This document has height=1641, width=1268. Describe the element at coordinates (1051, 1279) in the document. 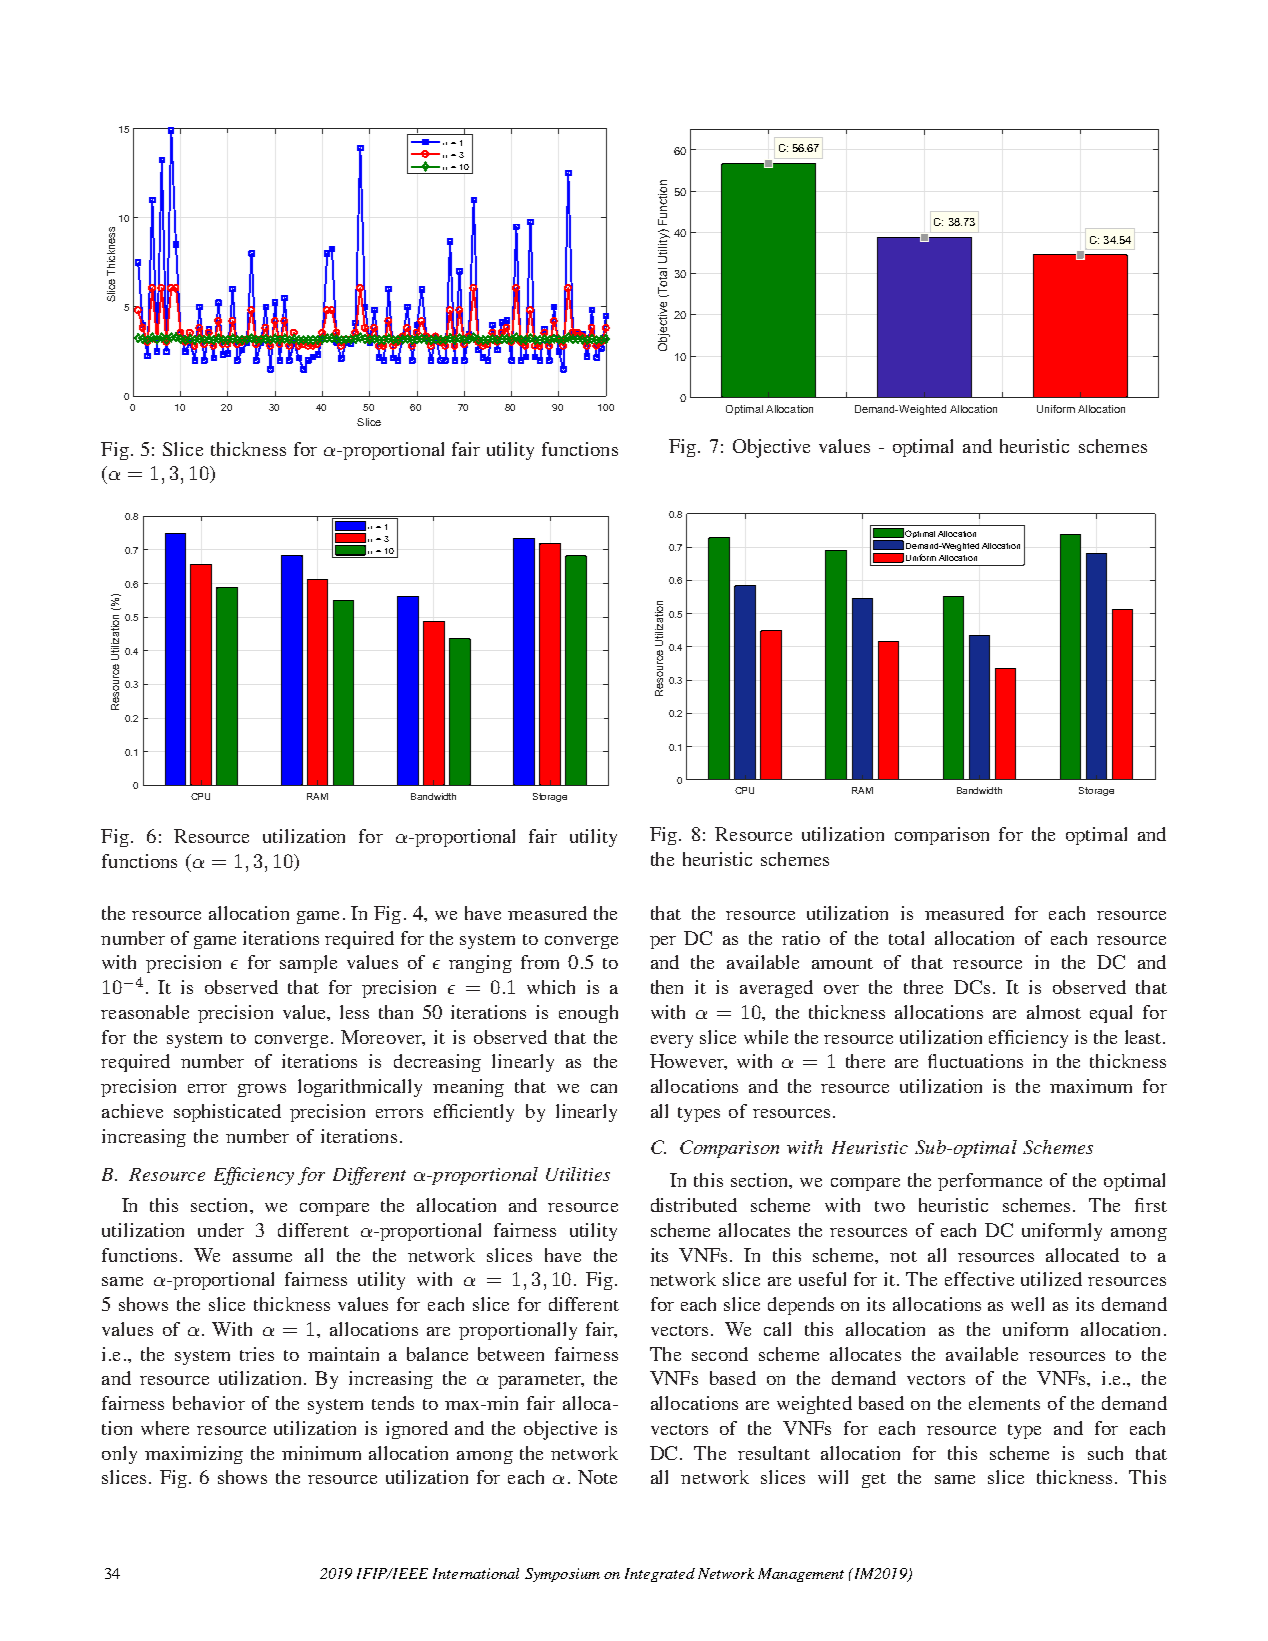

I see `utilized` at that location.
